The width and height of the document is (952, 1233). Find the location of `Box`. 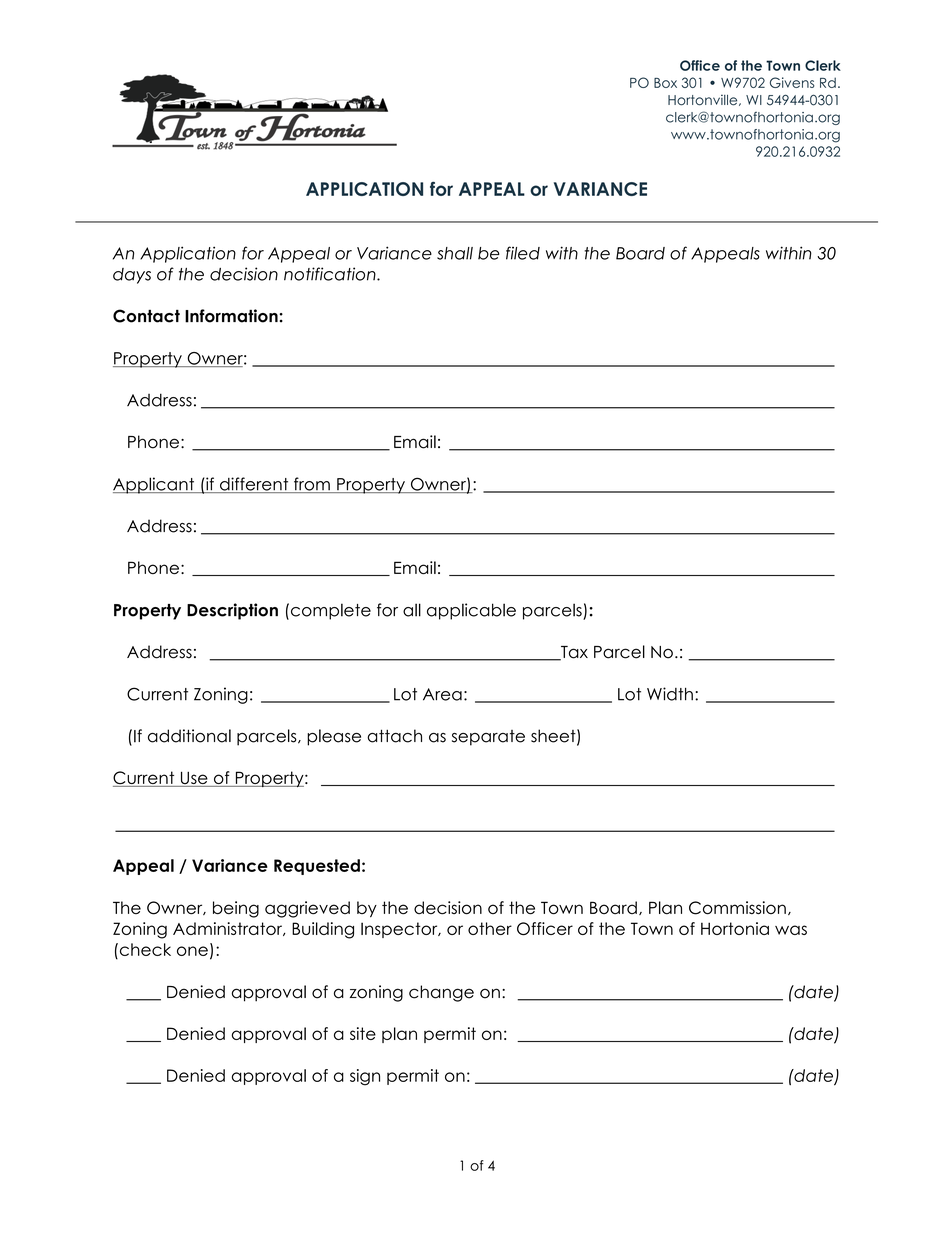

Box is located at coordinates (665, 83).
